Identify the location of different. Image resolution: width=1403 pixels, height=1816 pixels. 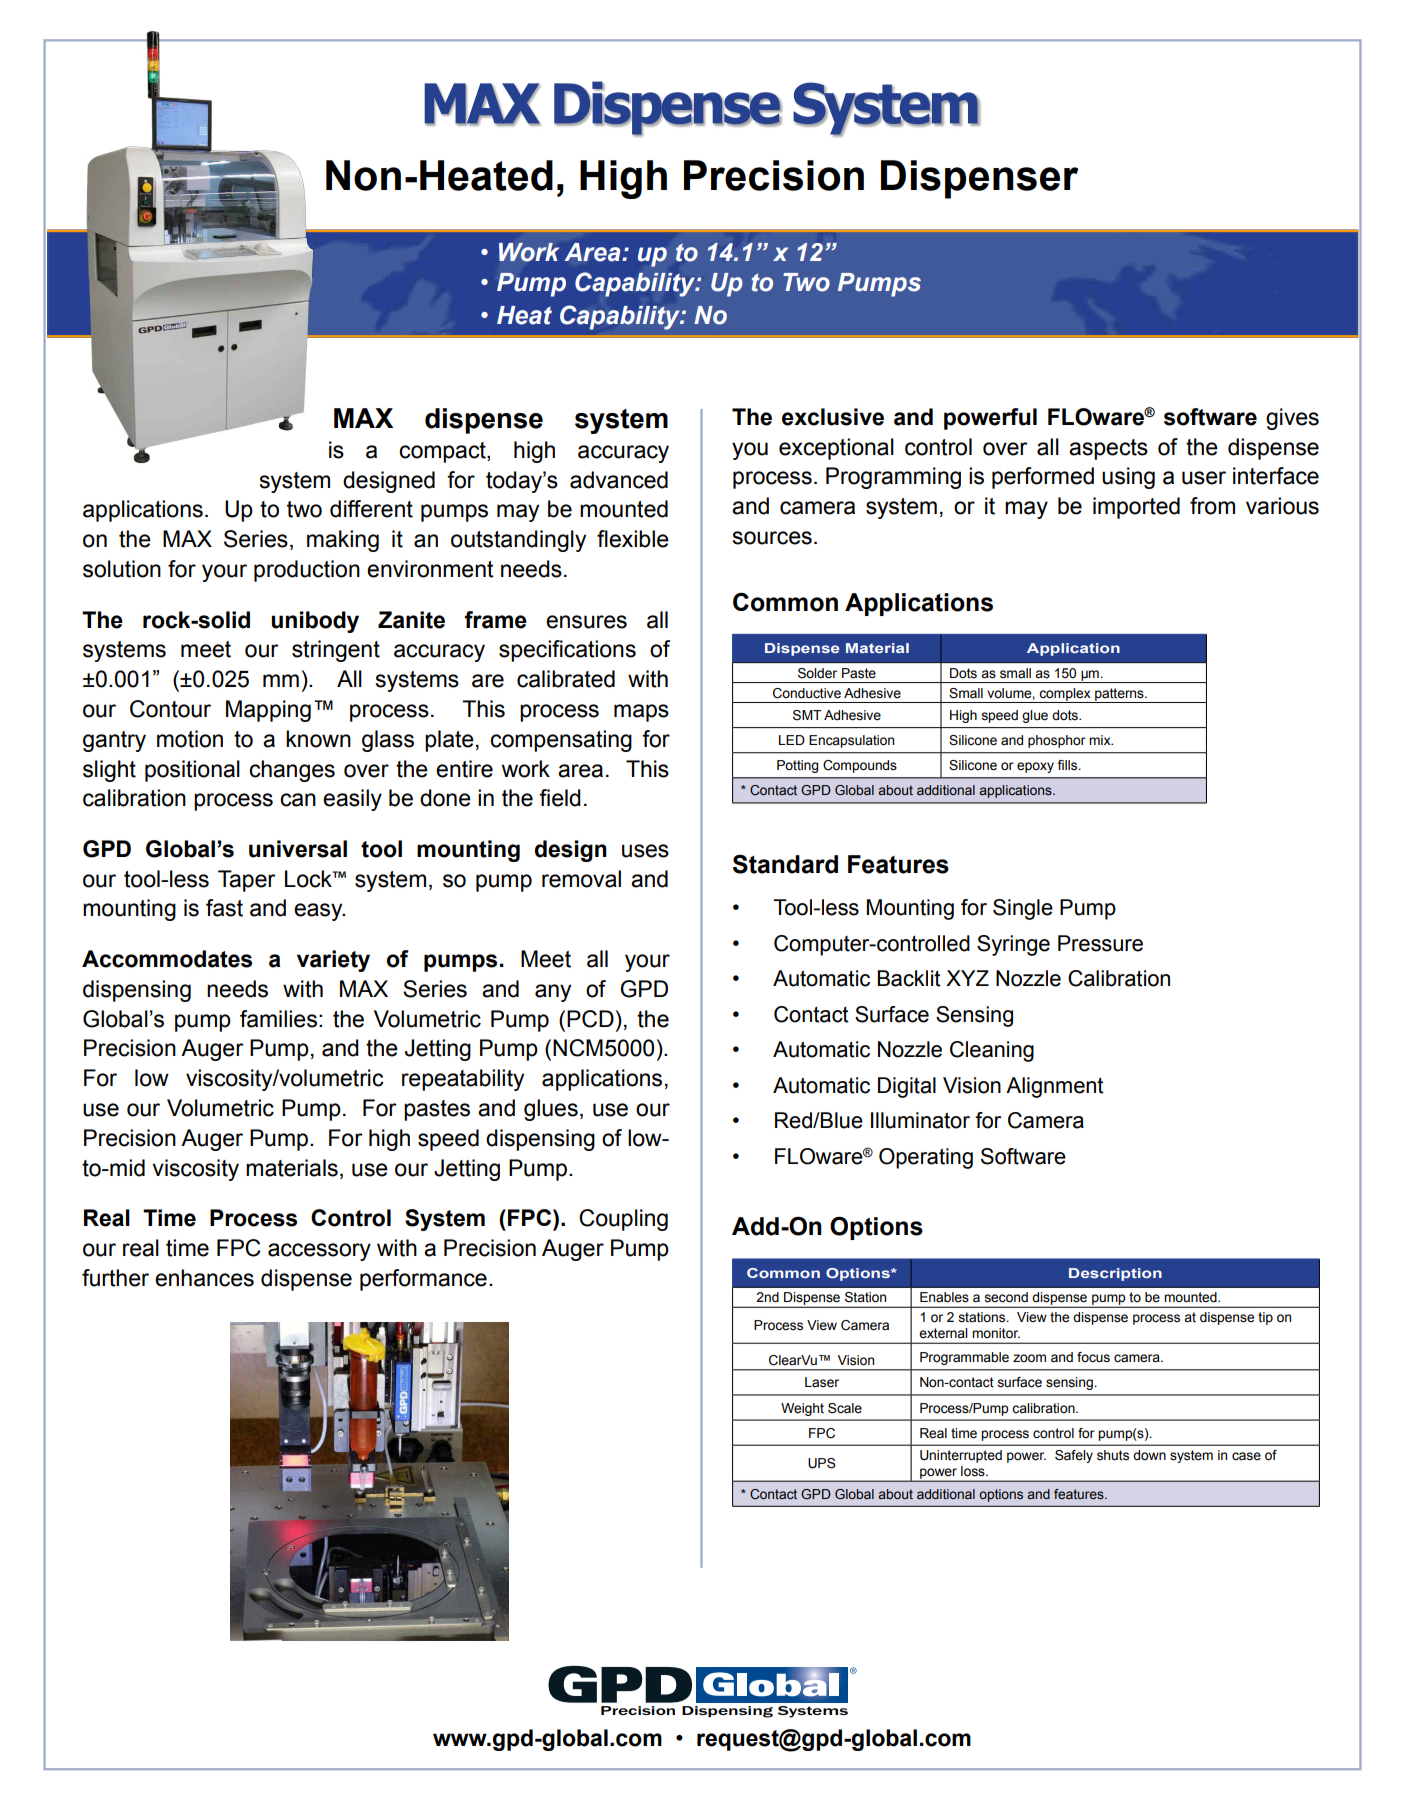
(371, 509).
